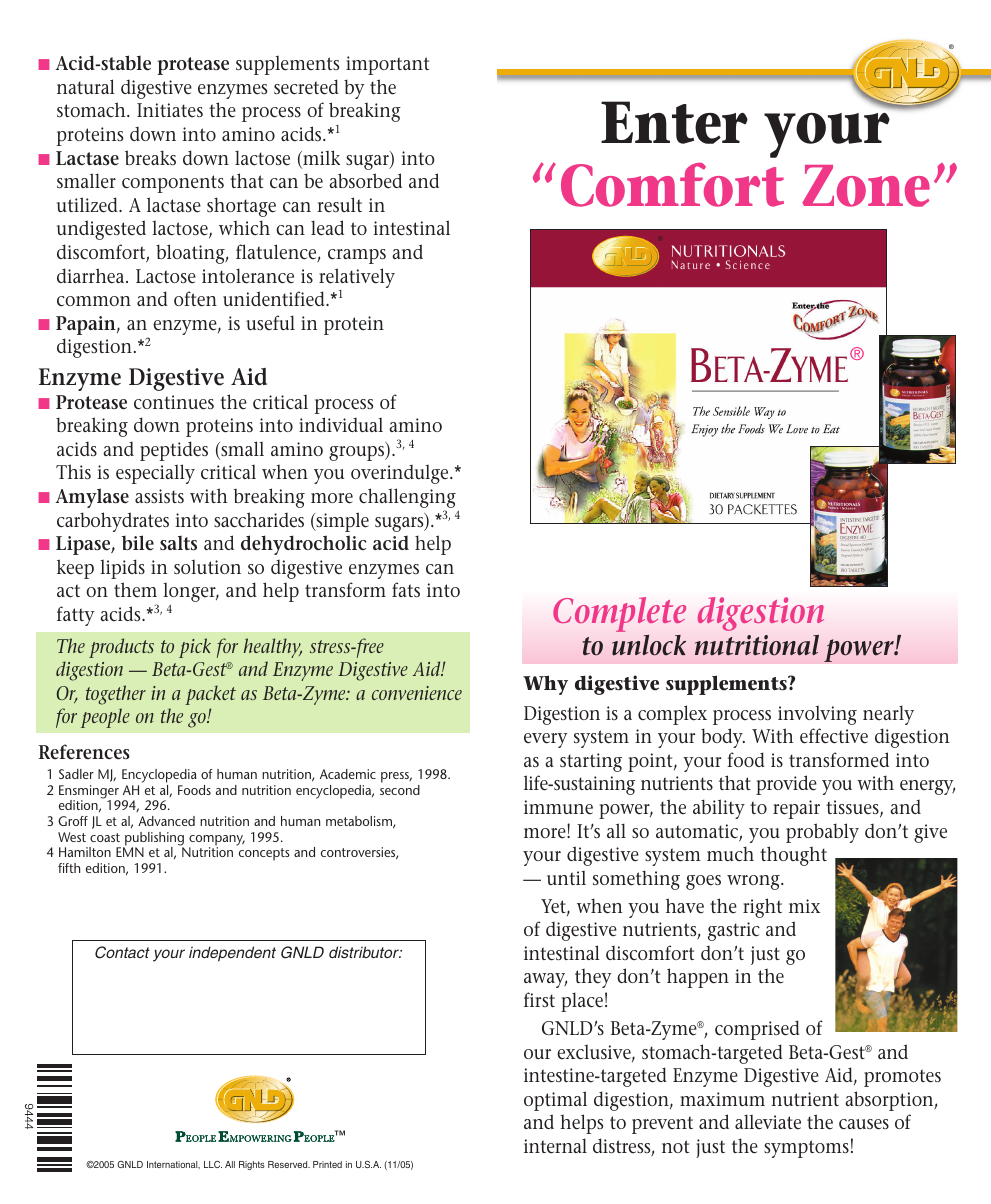 The image size is (991, 1204). Describe the element at coordinates (170, 110) in the screenshot. I see `Initiates` at that location.
